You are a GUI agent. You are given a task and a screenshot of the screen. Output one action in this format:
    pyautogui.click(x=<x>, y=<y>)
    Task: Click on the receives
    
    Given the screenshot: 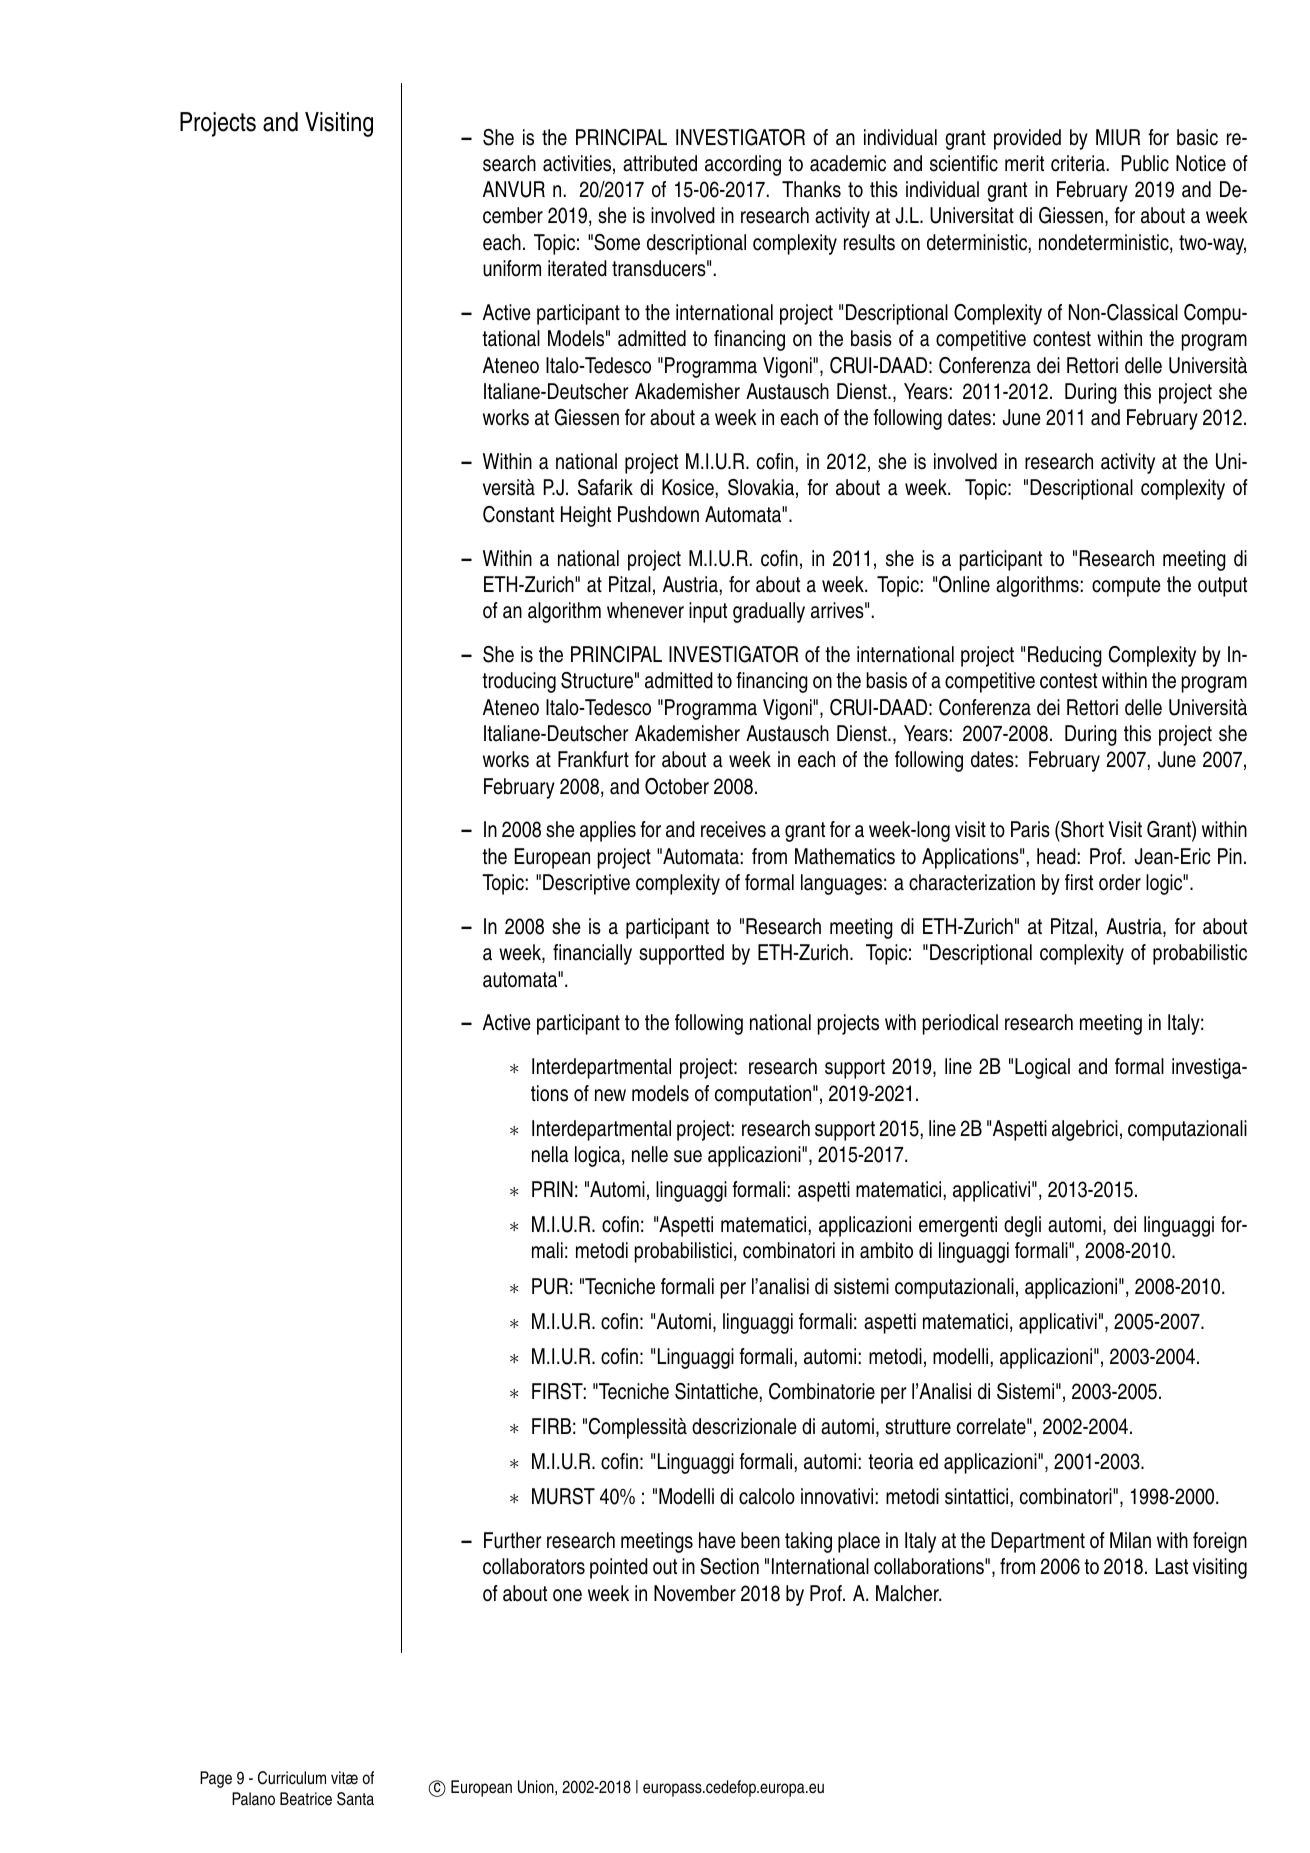 What is the action you would take?
    pyautogui.click(x=733, y=829)
